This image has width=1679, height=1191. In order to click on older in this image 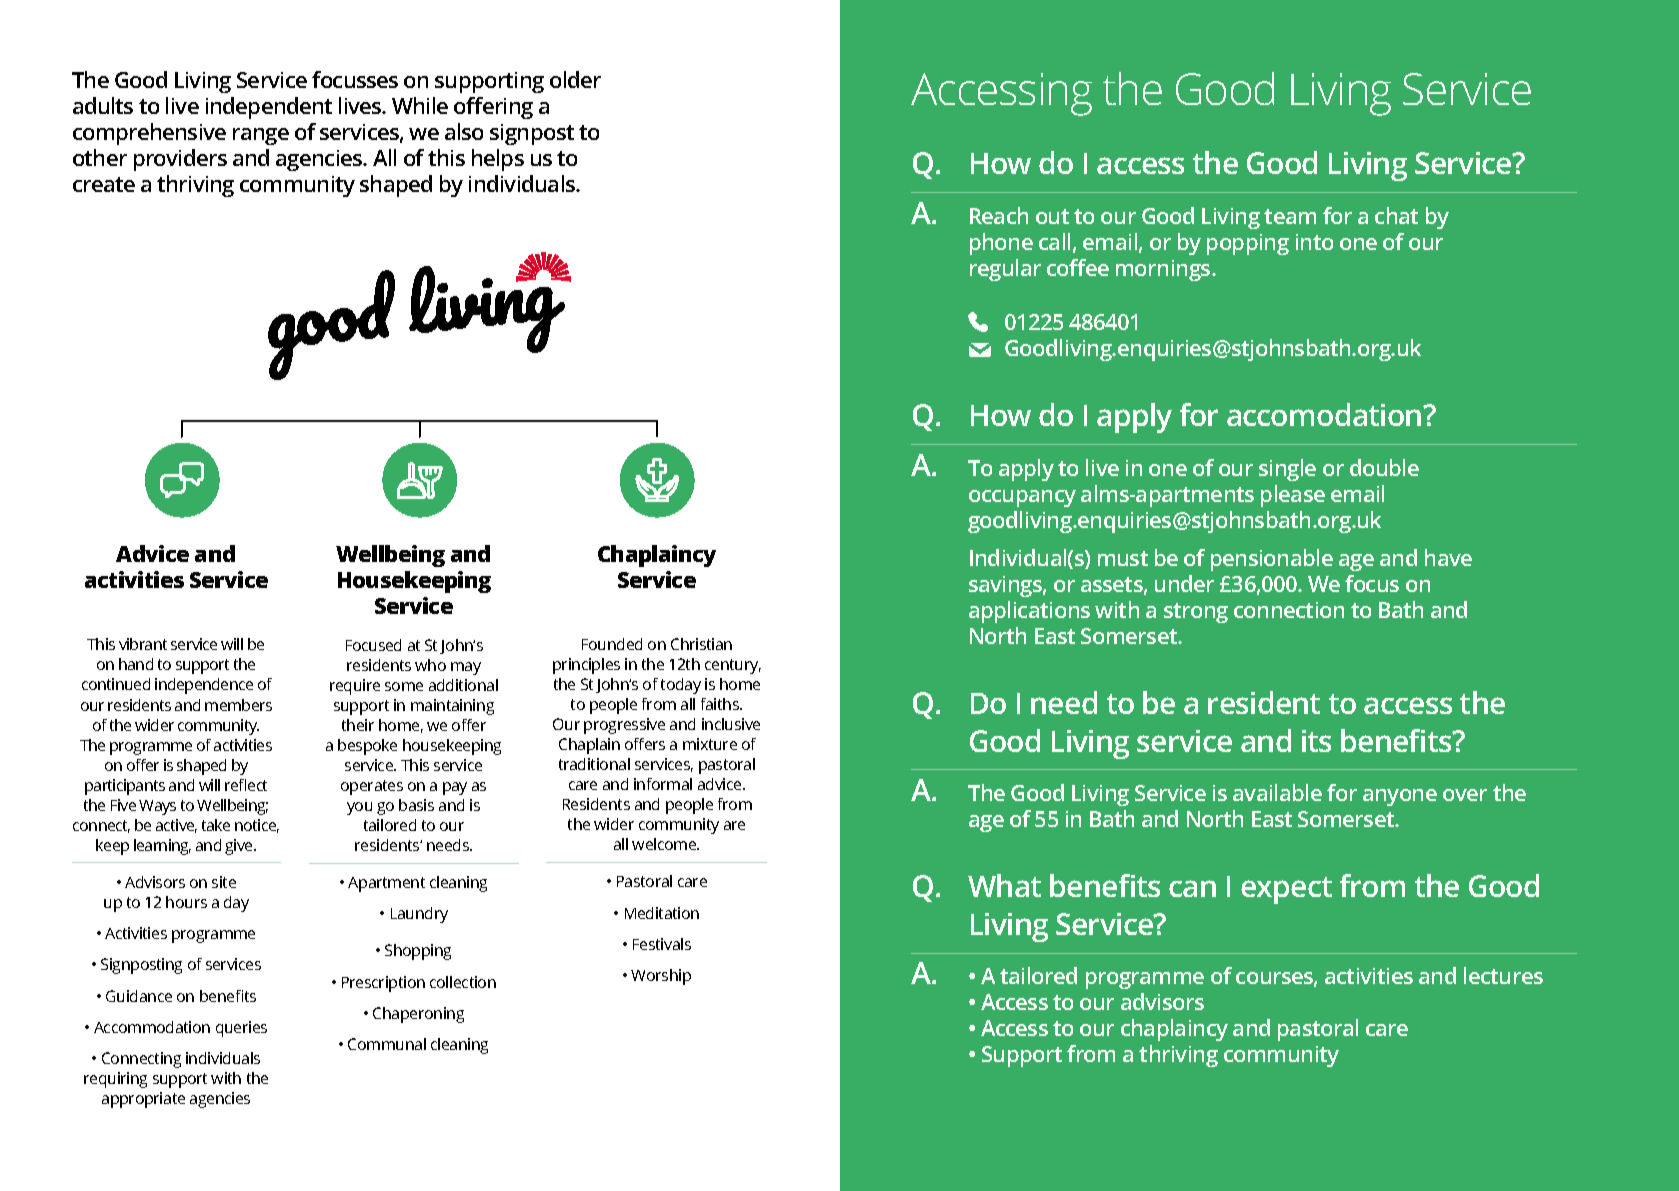, I will do `click(575, 79)`.
